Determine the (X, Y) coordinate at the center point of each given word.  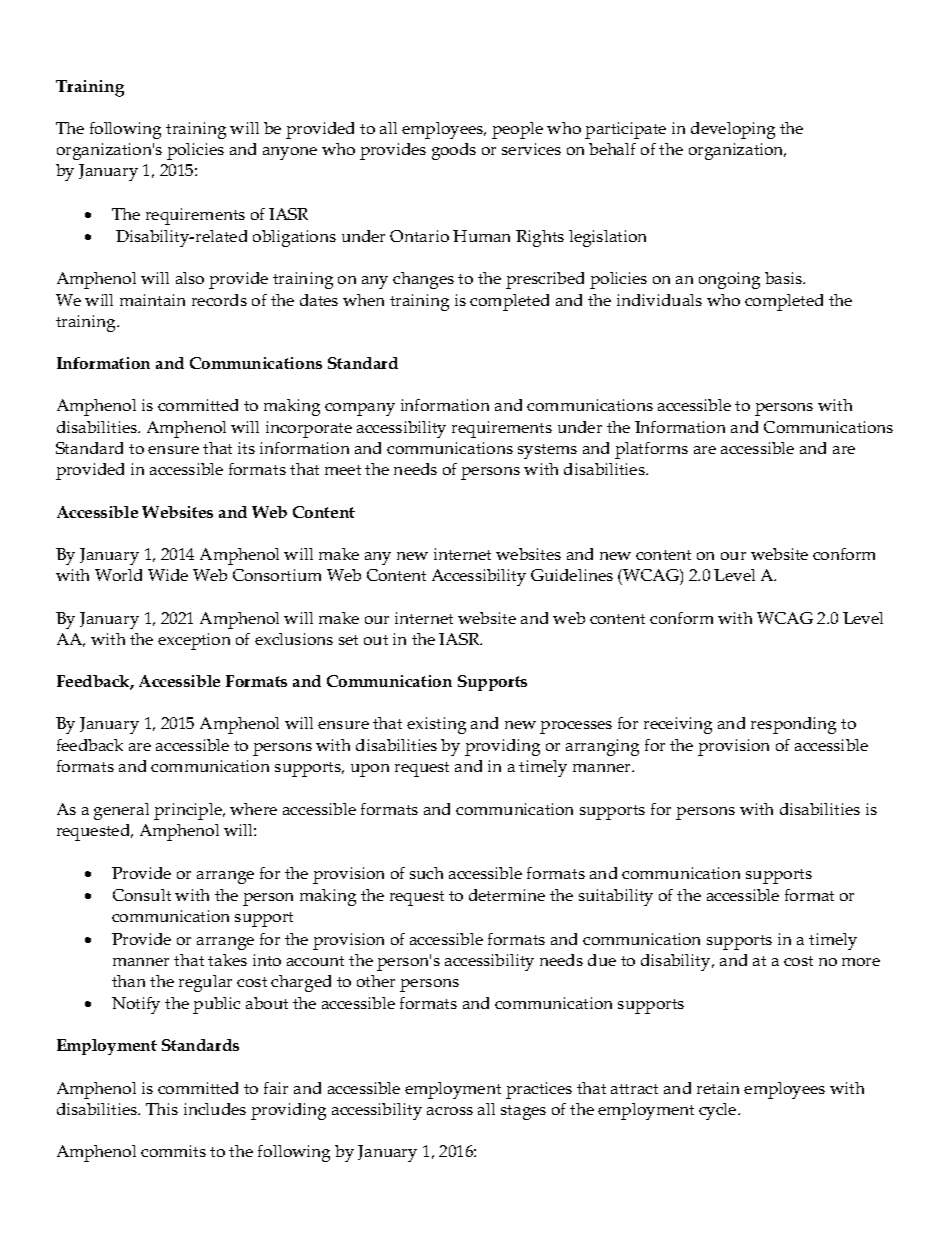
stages (523, 1112)
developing (733, 130)
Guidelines (572, 575)
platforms (651, 450)
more (861, 962)
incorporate (309, 429)
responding (793, 725)
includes (215, 1109)
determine (507, 895)
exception (194, 641)
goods (454, 151)
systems (547, 451)
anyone (290, 153)
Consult (142, 895)
